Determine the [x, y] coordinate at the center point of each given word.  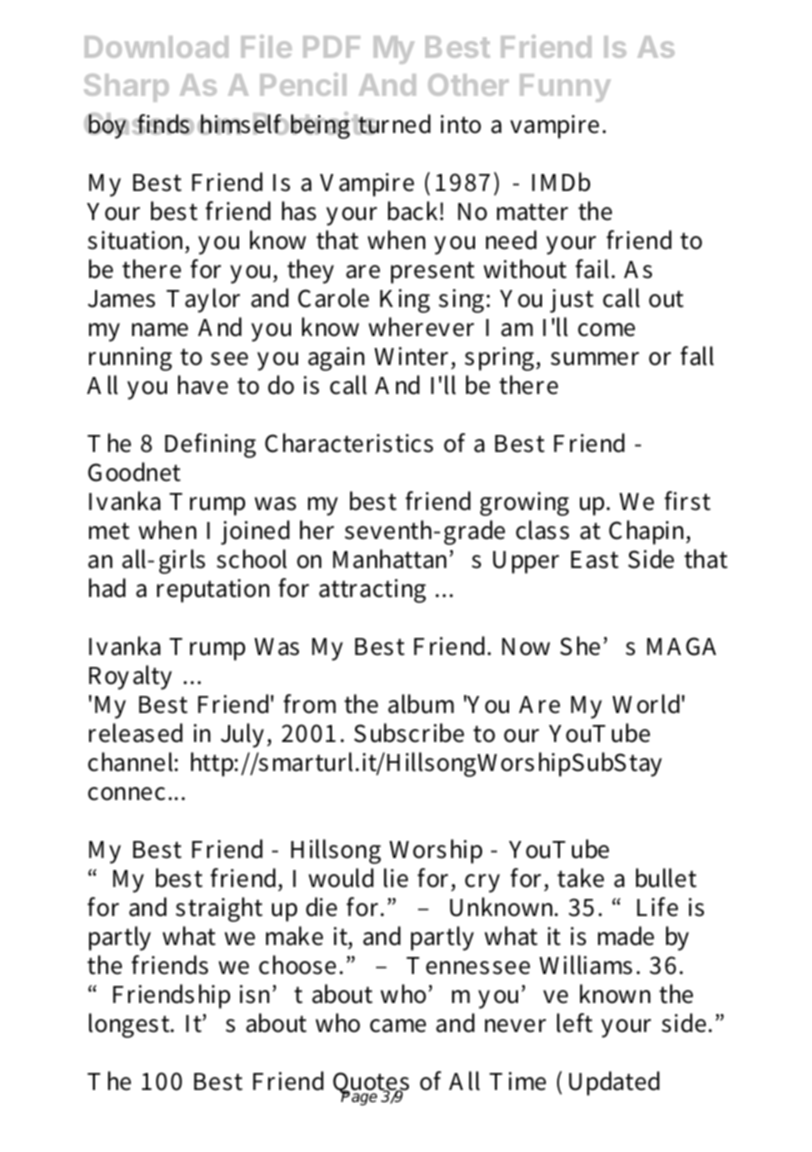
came [398, 1026]
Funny [565, 88]
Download [156, 47]
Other [468, 85]
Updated [614, 1083]
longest [130, 1025]
